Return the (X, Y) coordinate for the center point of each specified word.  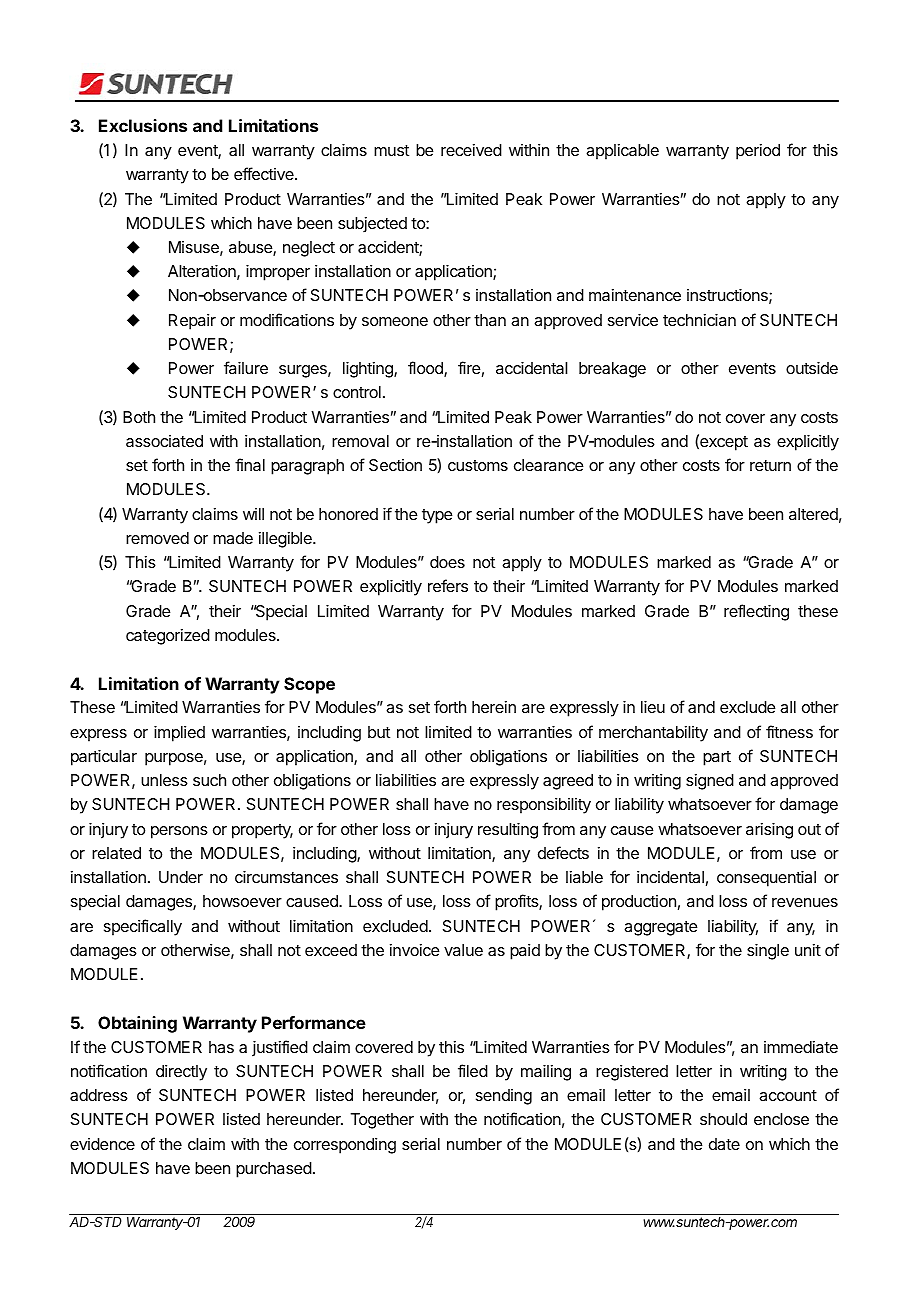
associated (164, 441)
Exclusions (143, 125)
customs (478, 465)
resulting (508, 831)
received (471, 150)
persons (179, 832)
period (758, 152)
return (770, 465)
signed (710, 782)
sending (504, 1097)
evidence (102, 1144)
